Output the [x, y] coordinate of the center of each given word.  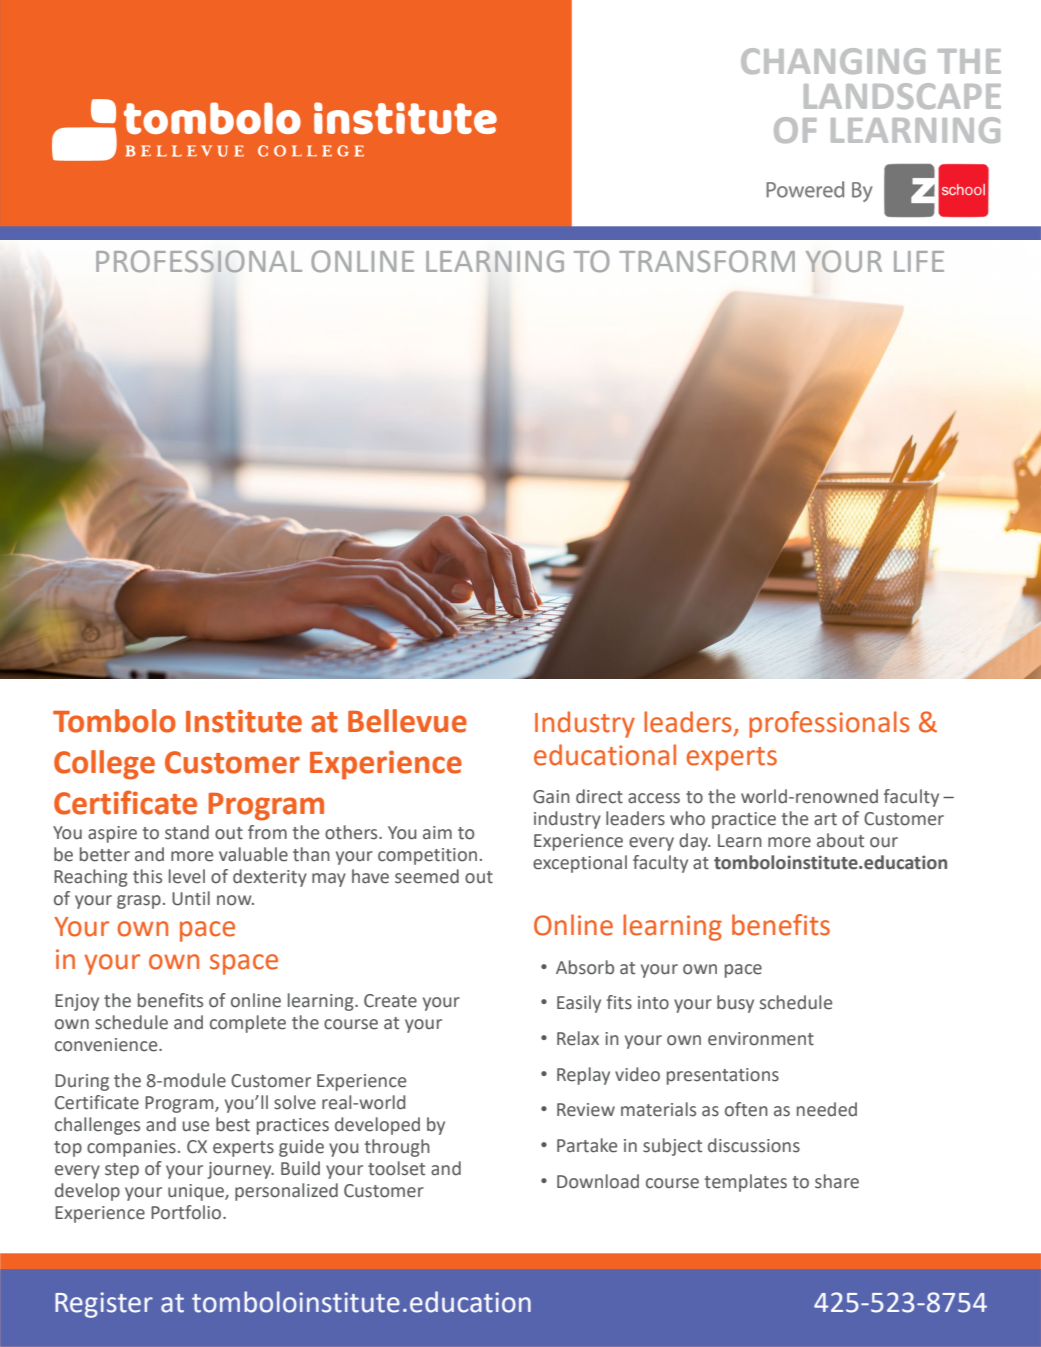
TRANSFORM [707, 261]
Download [598, 1181]
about [840, 840]
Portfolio [187, 1212]
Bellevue [407, 721]
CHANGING [833, 61]
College [104, 765]
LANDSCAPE [902, 96]
